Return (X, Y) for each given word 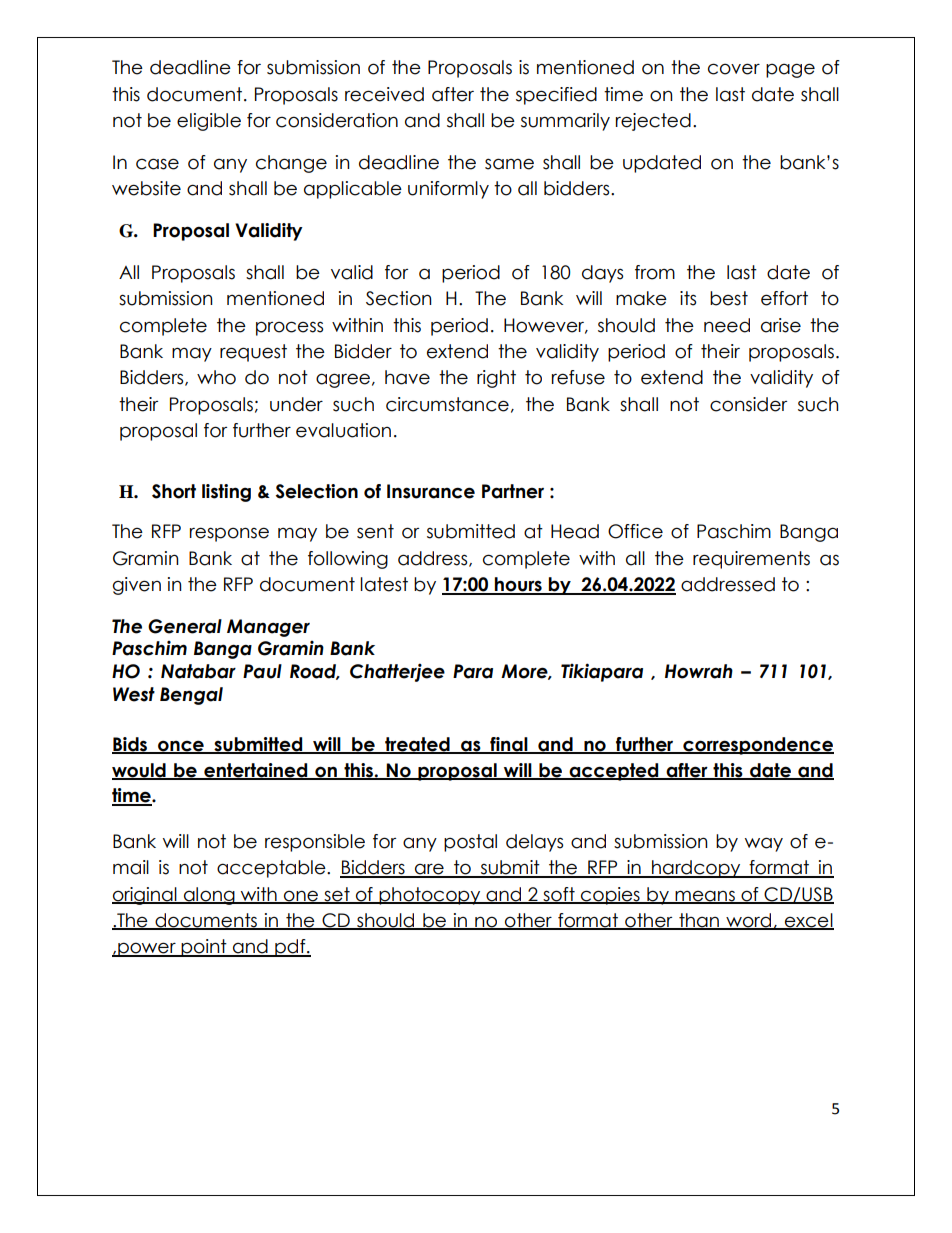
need (727, 325)
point (204, 948)
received (384, 94)
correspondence (757, 746)
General (185, 626)
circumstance (447, 404)
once (181, 746)
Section (399, 298)
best (729, 298)
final (509, 745)
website (146, 188)
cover (734, 69)
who (216, 377)
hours (518, 585)
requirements (751, 560)
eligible (209, 122)
